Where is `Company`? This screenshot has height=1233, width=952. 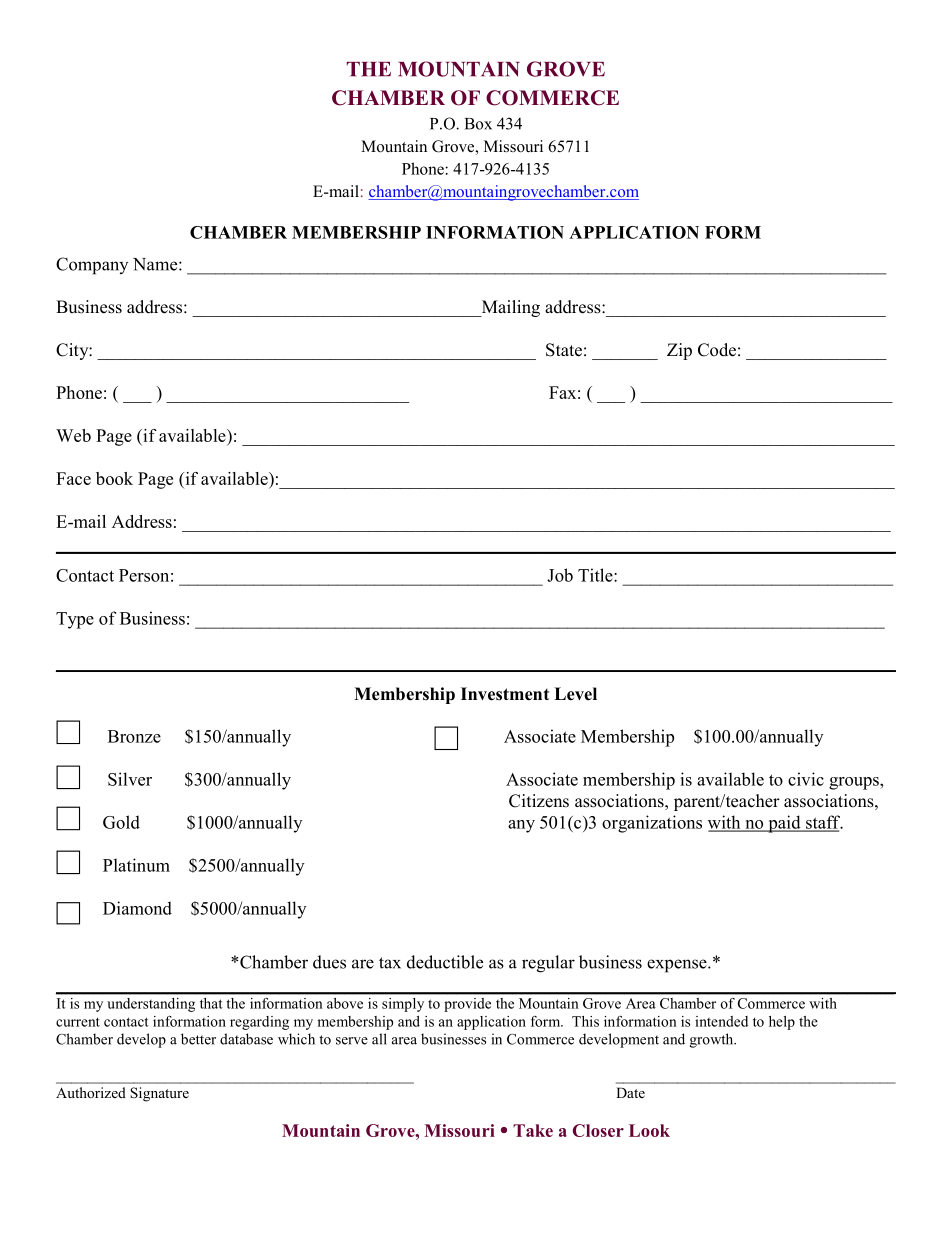 Company is located at coordinates (92, 266).
